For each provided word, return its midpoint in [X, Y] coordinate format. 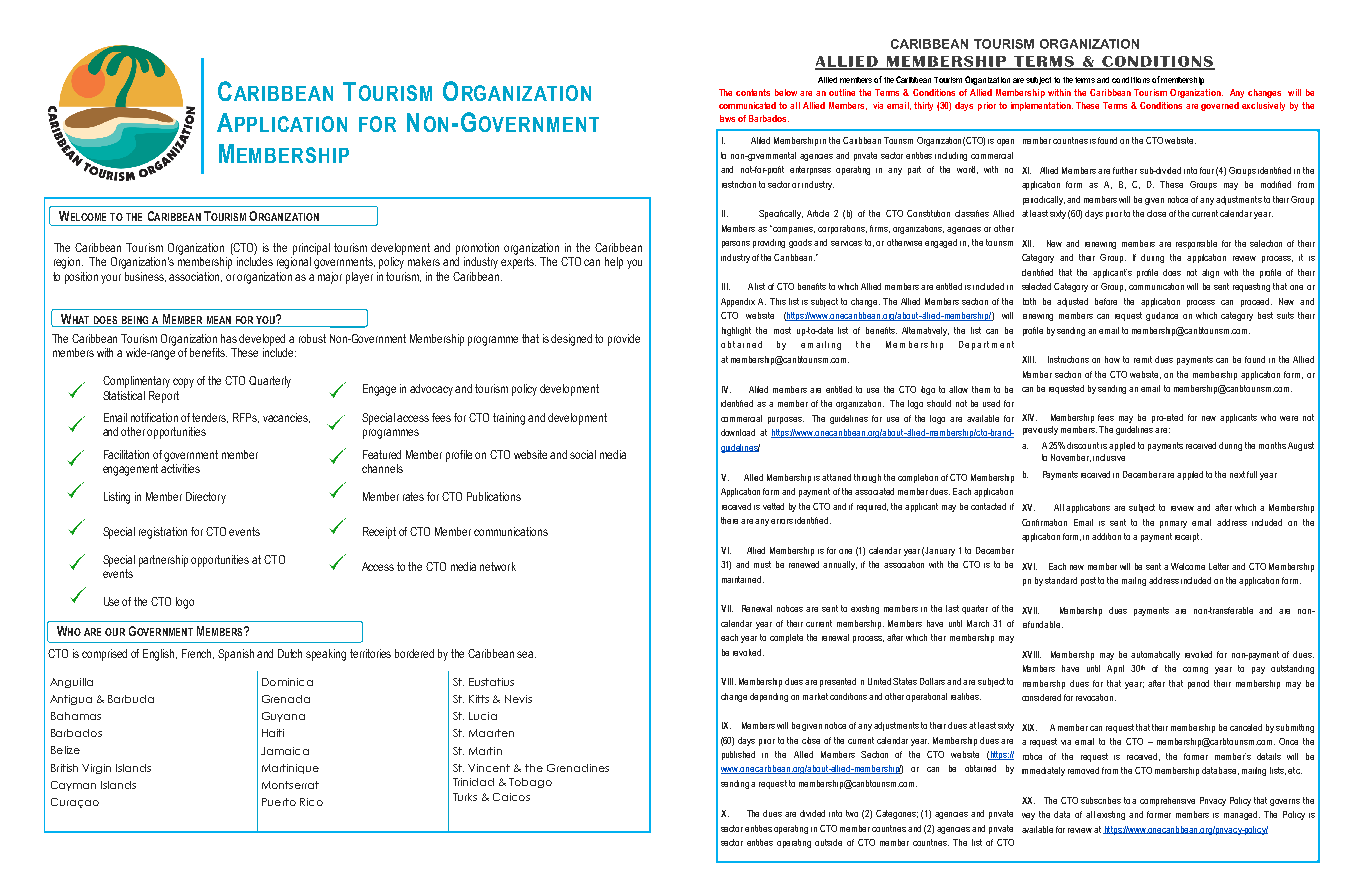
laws [727, 118]
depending [769, 697]
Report [164, 397]
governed [1220, 106]
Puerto [279, 802]
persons [736, 244]
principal [311, 249]
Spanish [236, 655]
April [1115, 669]
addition [1106, 536]
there [731, 520]
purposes [786, 420]
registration [163, 533]
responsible [1196, 244]
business [145, 277]
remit [1143, 359]
